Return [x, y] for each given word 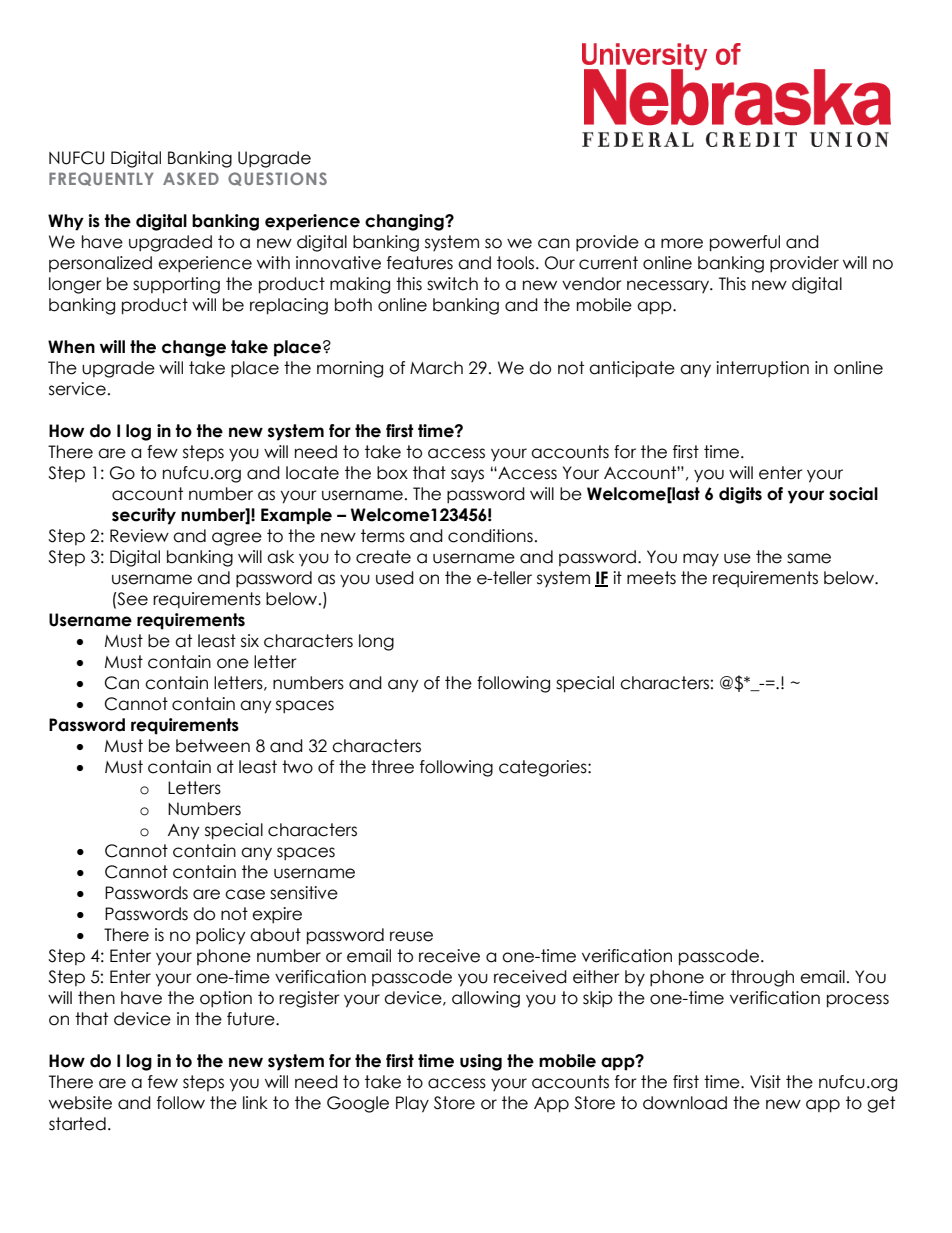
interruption [762, 369]
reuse [411, 936]
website [80, 1103]
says [467, 475]
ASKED [191, 178]
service [77, 389]
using [481, 1062]
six [250, 641]
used [395, 578]
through [762, 978]
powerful [745, 243]
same [809, 558]
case [245, 894]
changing [405, 222]
